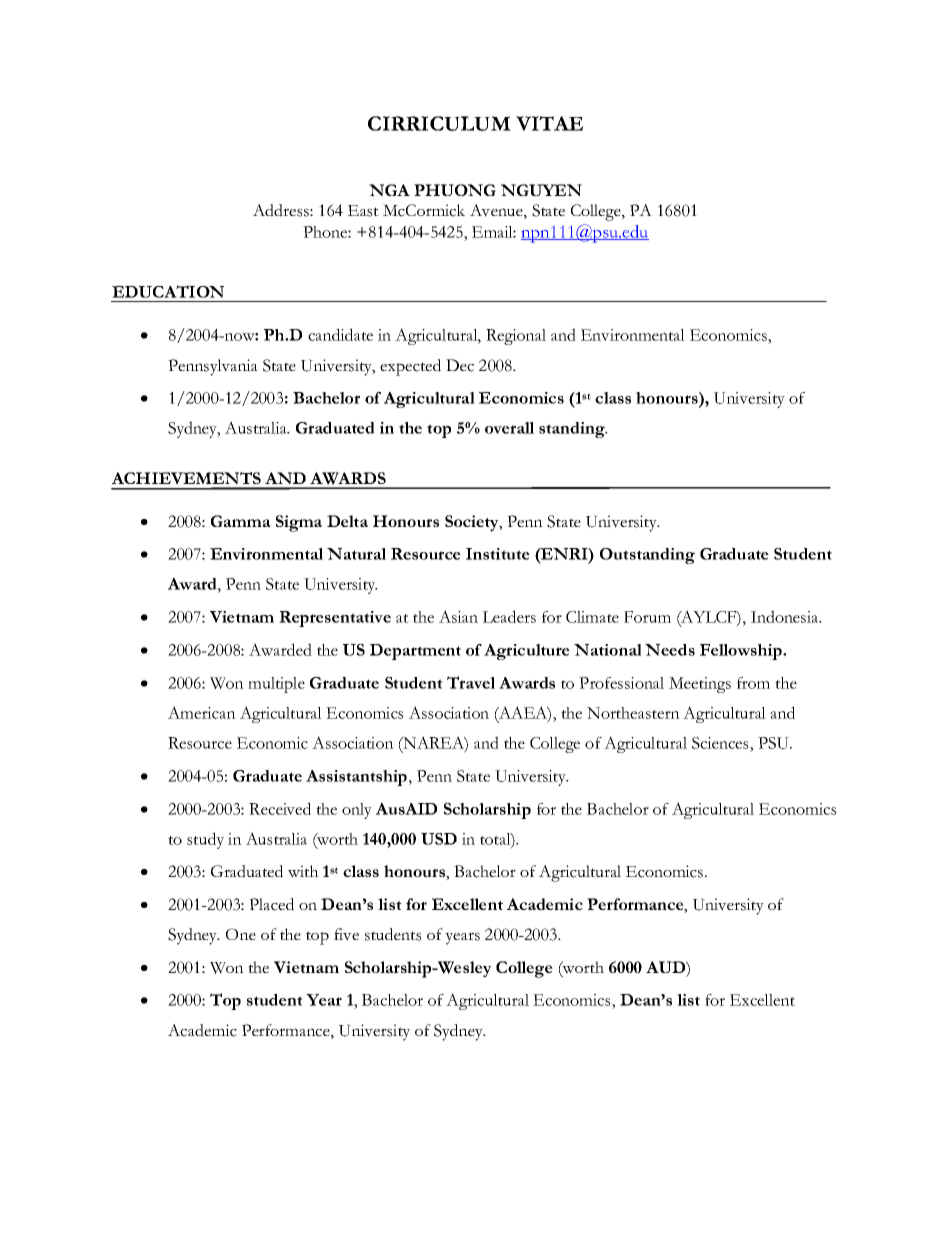  I want to click on Regional, so click(516, 337).
